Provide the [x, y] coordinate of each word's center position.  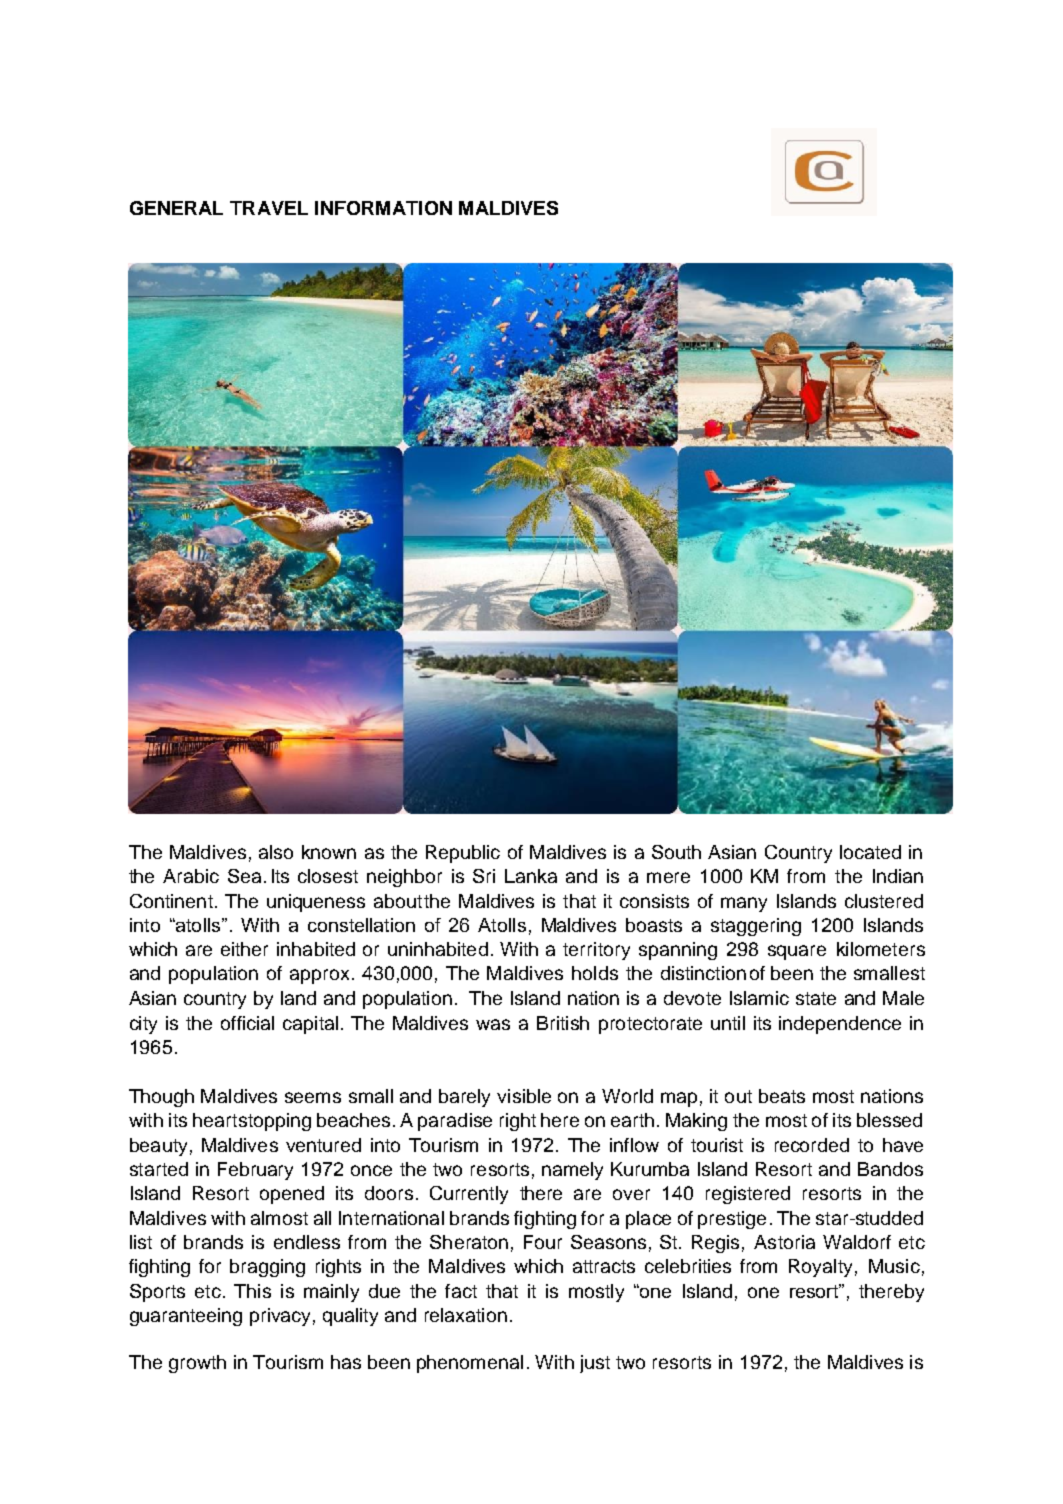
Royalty [820, 1268]
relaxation [466, 1315]
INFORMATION [383, 208]
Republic [463, 854]
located [870, 852]
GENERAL [176, 208]
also [276, 852]
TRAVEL [269, 208]
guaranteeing [186, 1317]
